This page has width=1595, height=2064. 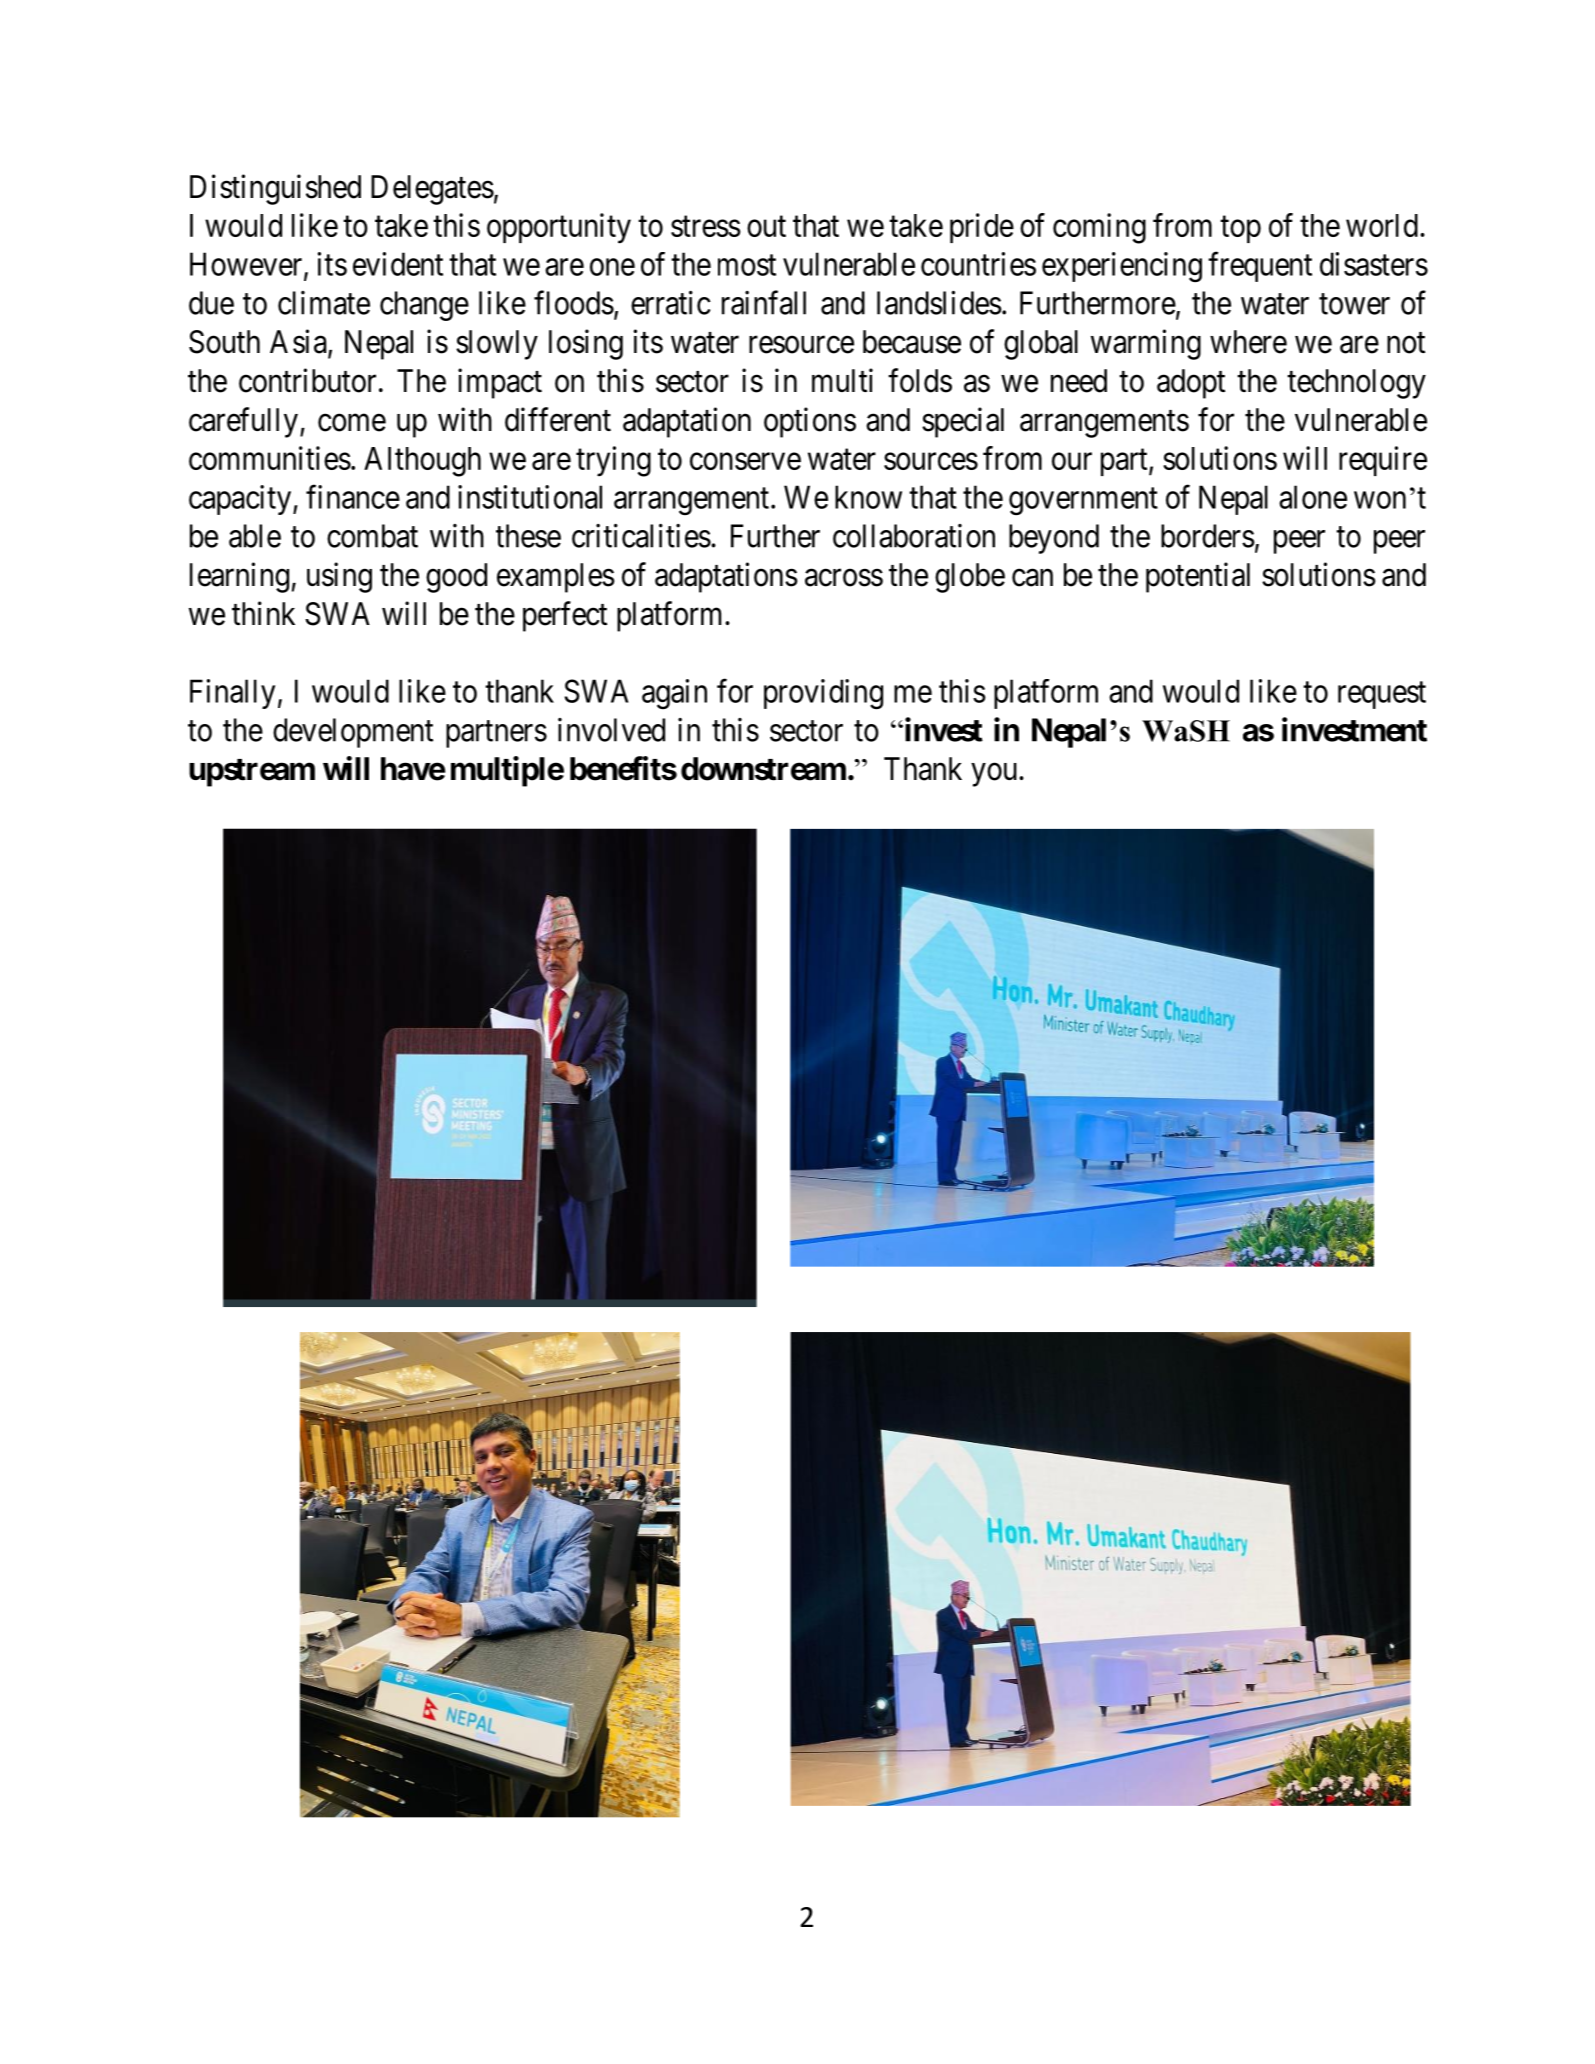 I want to click on know, so click(x=868, y=497).
